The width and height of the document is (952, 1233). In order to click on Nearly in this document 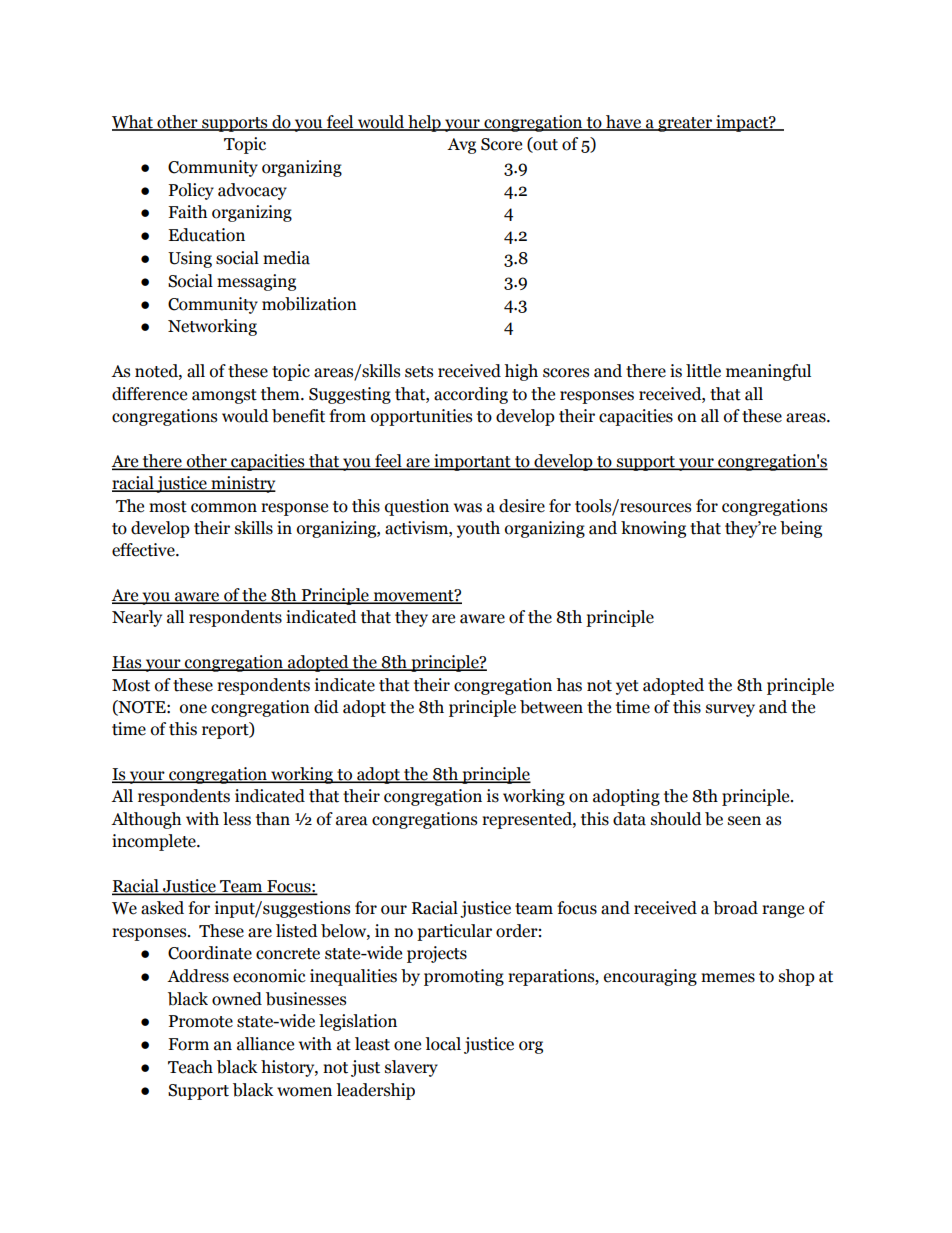, I will do `click(137, 618)`.
